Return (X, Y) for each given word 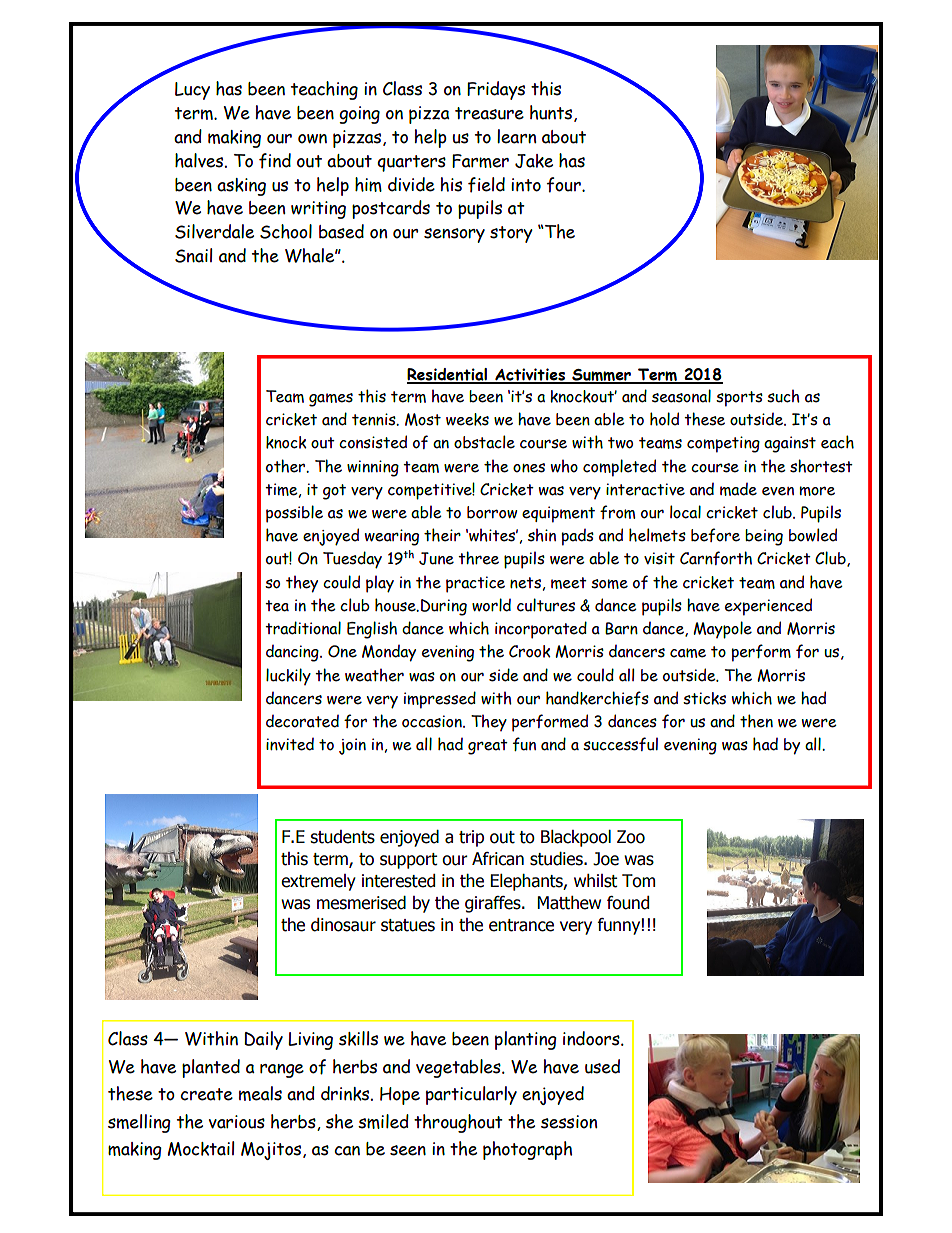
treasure (489, 113)
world (491, 605)
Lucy (192, 91)
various (237, 1122)
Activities (530, 375)
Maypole (722, 630)
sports (739, 399)
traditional (303, 628)
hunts (552, 113)
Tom (638, 881)
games (331, 400)
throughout (458, 1123)
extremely (318, 882)
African (498, 859)
